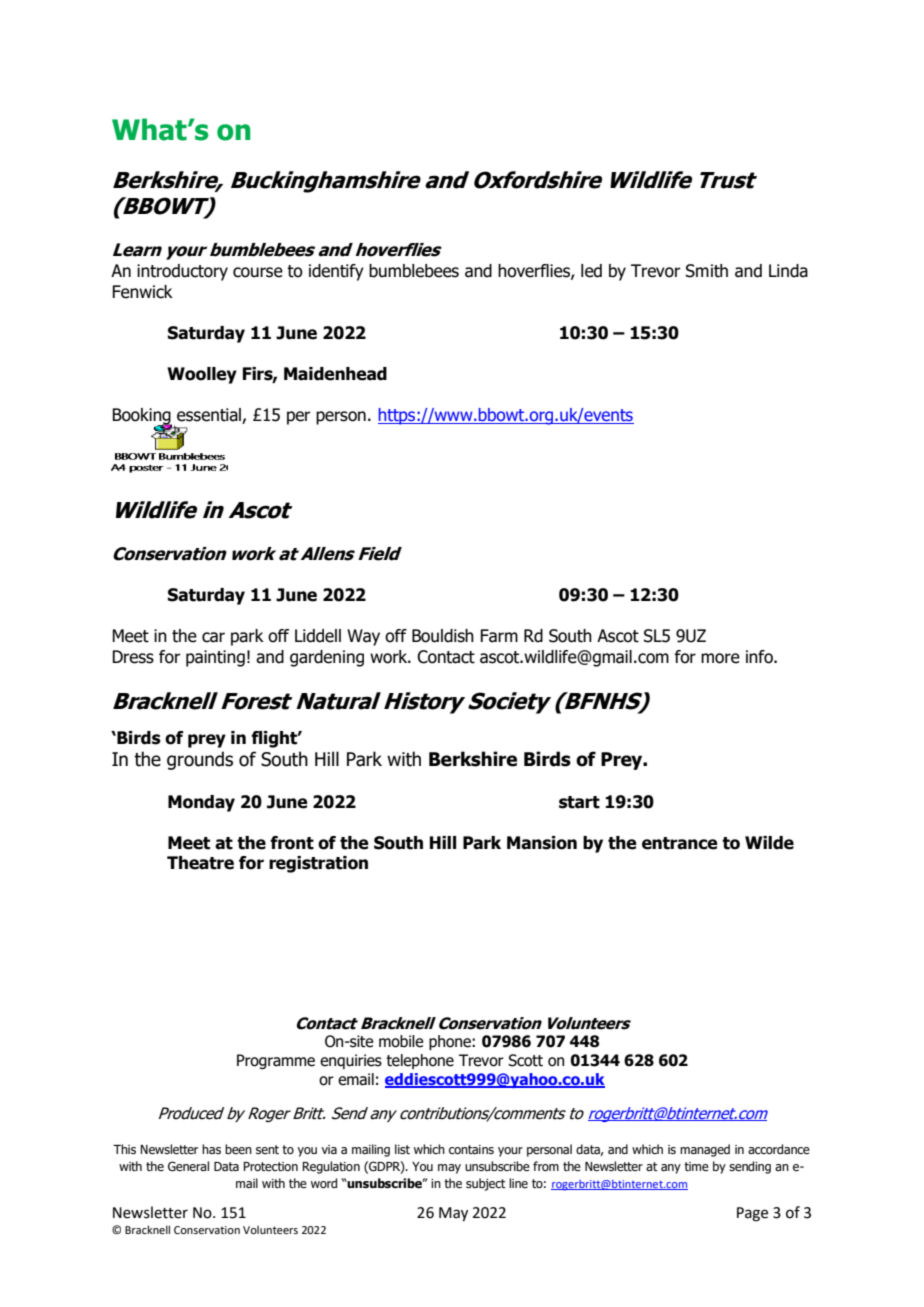 Image resolution: width=924 pixels, height=1307 pixels. Describe the element at coordinates (336, 272) in the screenshot. I see `identify` at that location.
